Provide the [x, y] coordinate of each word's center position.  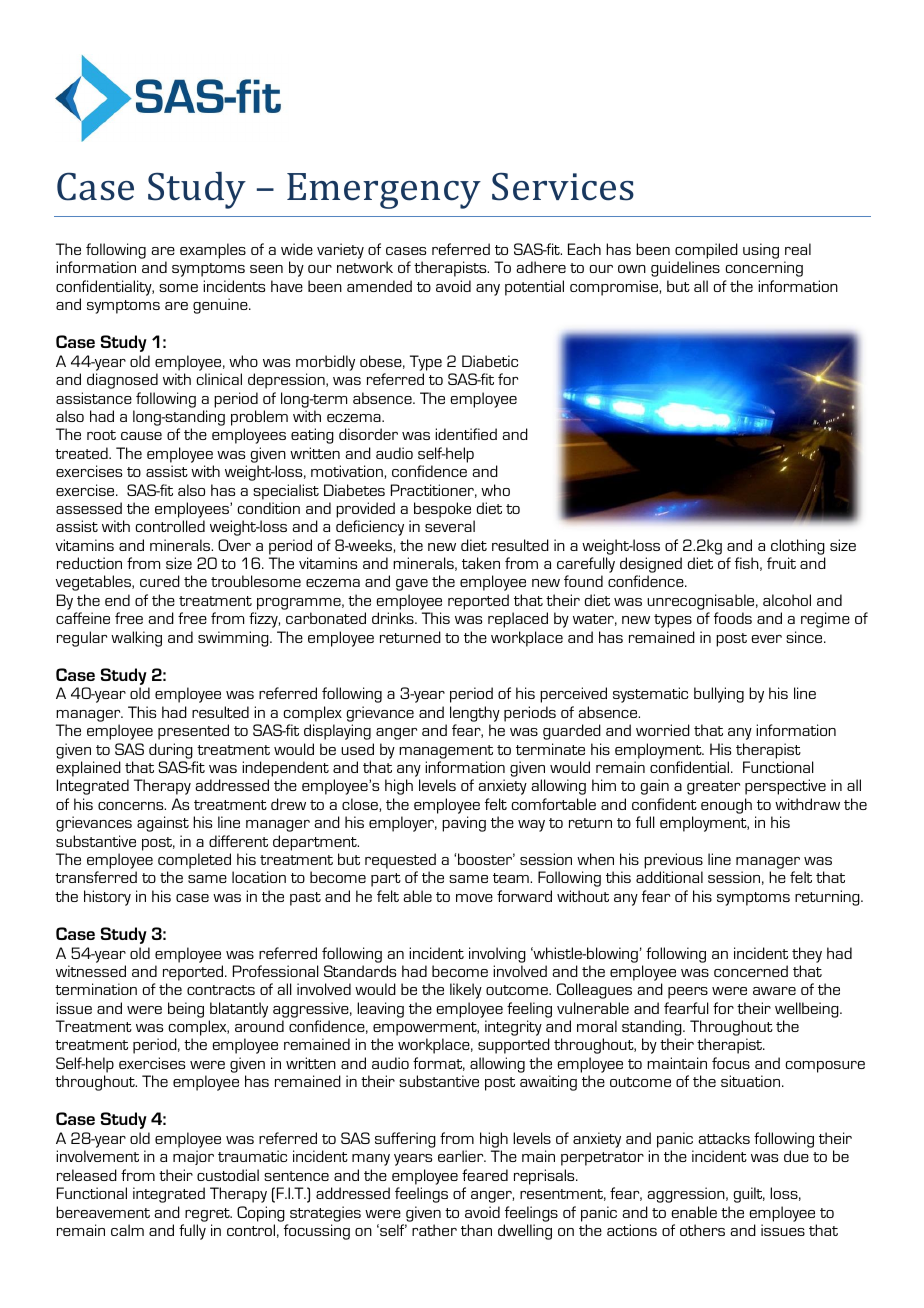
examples [213, 251]
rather [434, 1230]
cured [160, 581]
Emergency [384, 191]
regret [208, 1215]
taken [481, 563]
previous [673, 861]
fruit [781, 563]
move [474, 898]
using [761, 251]
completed [194, 861]
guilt [749, 1195]
